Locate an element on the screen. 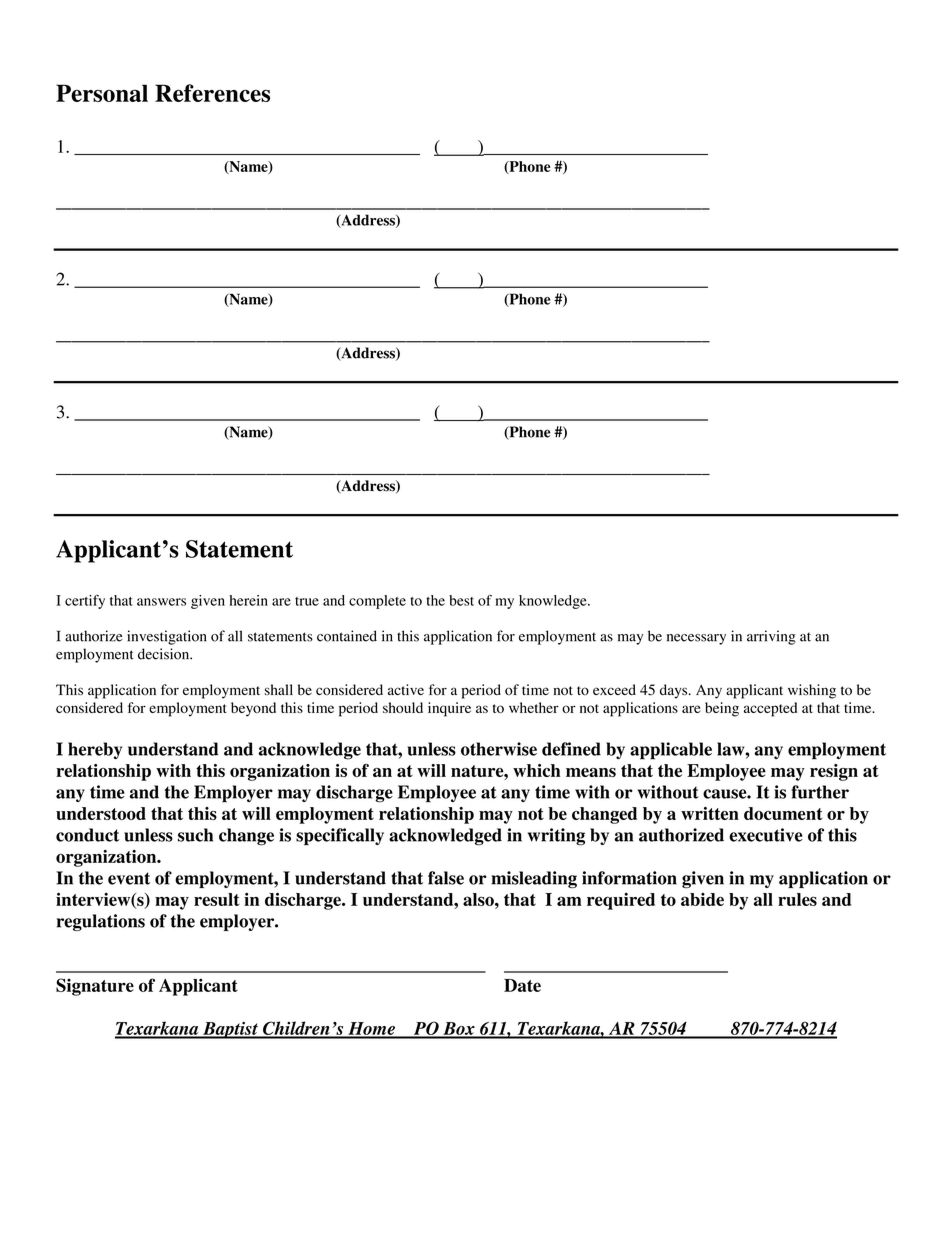 Image resolution: width=952 pixels, height=1233 pixels. necessary is located at coordinates (696, 639).
